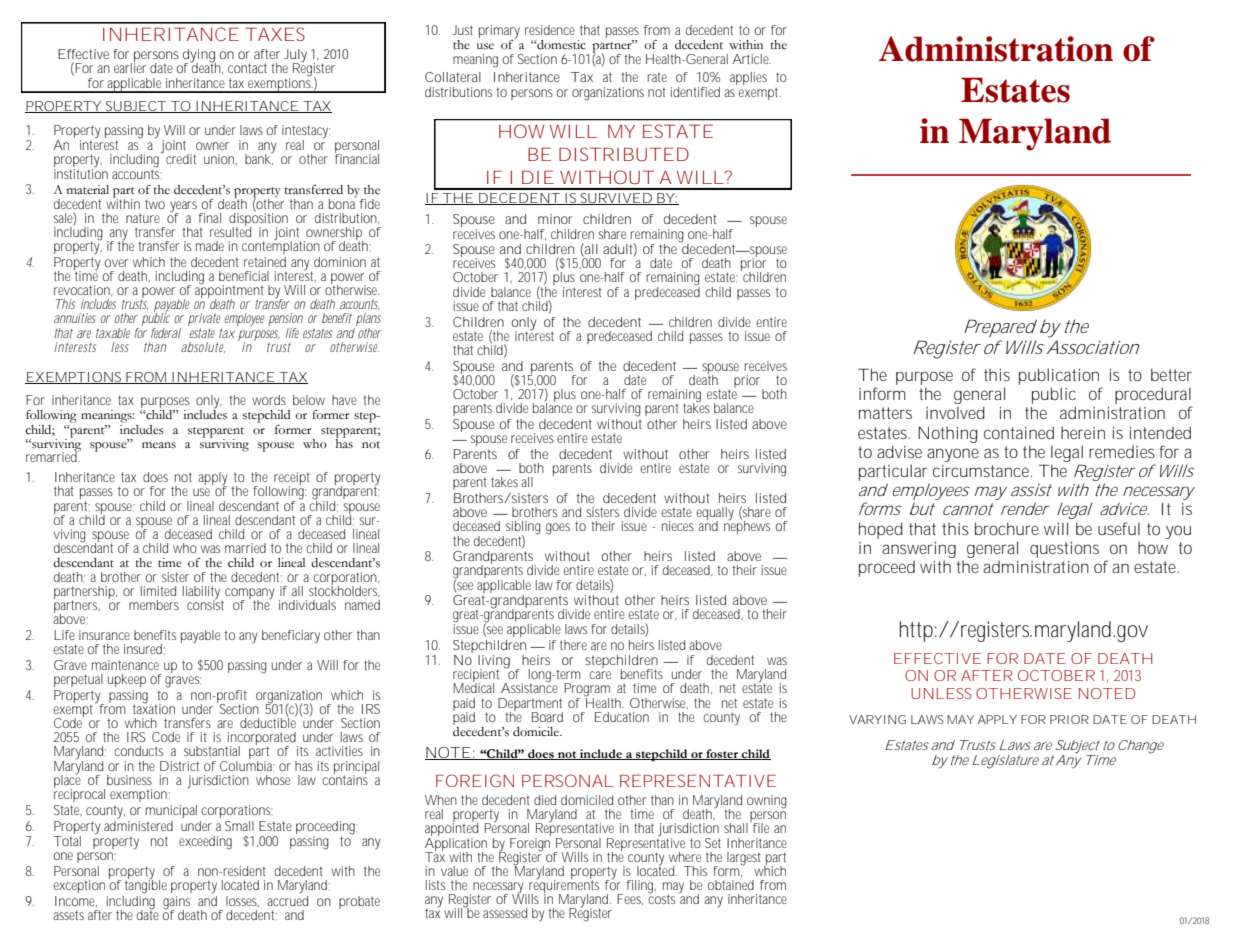 The width and height of the page is (1233, 952). Describe the element at coordinates (982, 471) in the page. I see `circumstance` at that location.
